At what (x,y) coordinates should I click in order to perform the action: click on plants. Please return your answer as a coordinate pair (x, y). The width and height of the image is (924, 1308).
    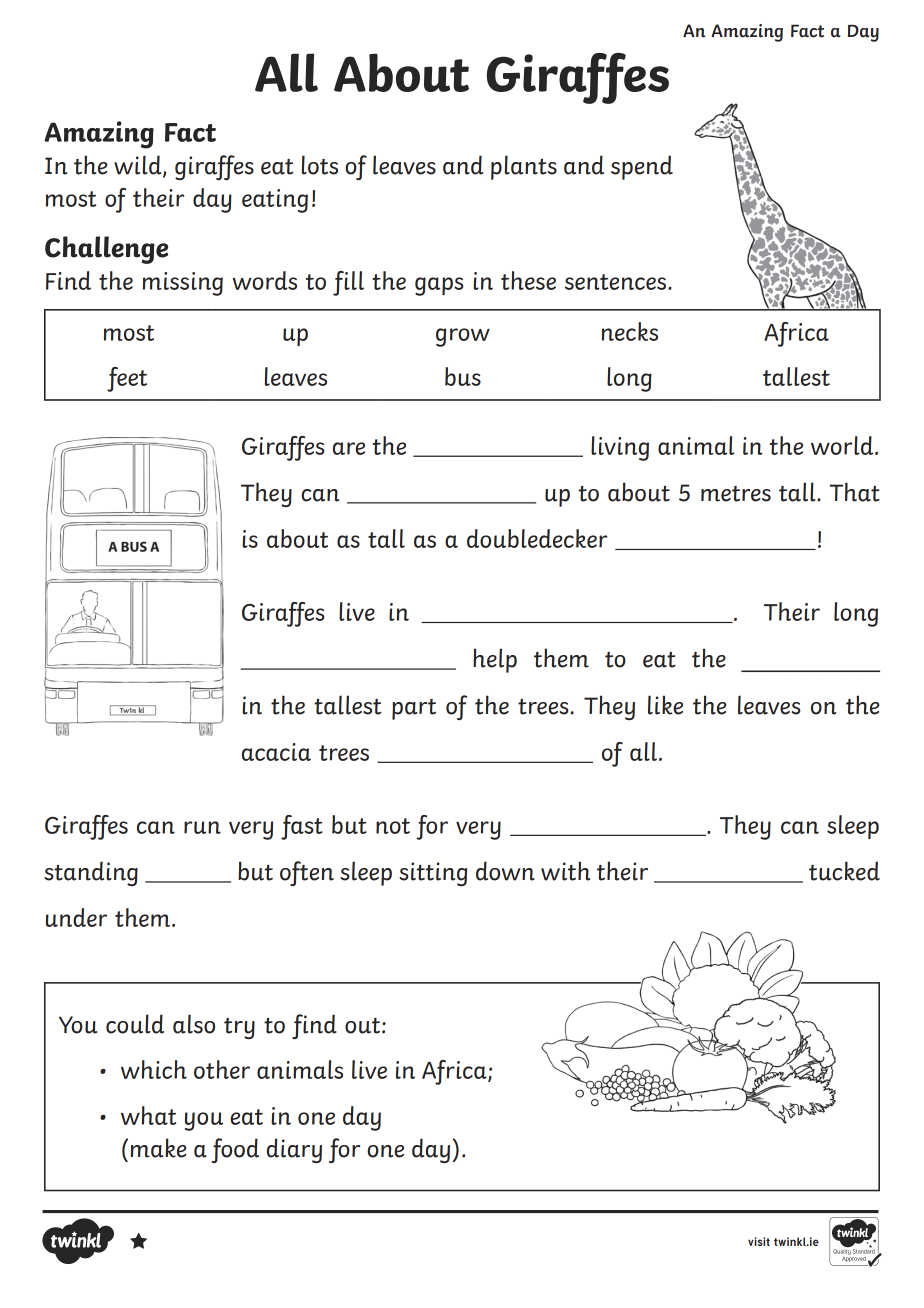
    Looking at the image, I should click on (524, 167).
